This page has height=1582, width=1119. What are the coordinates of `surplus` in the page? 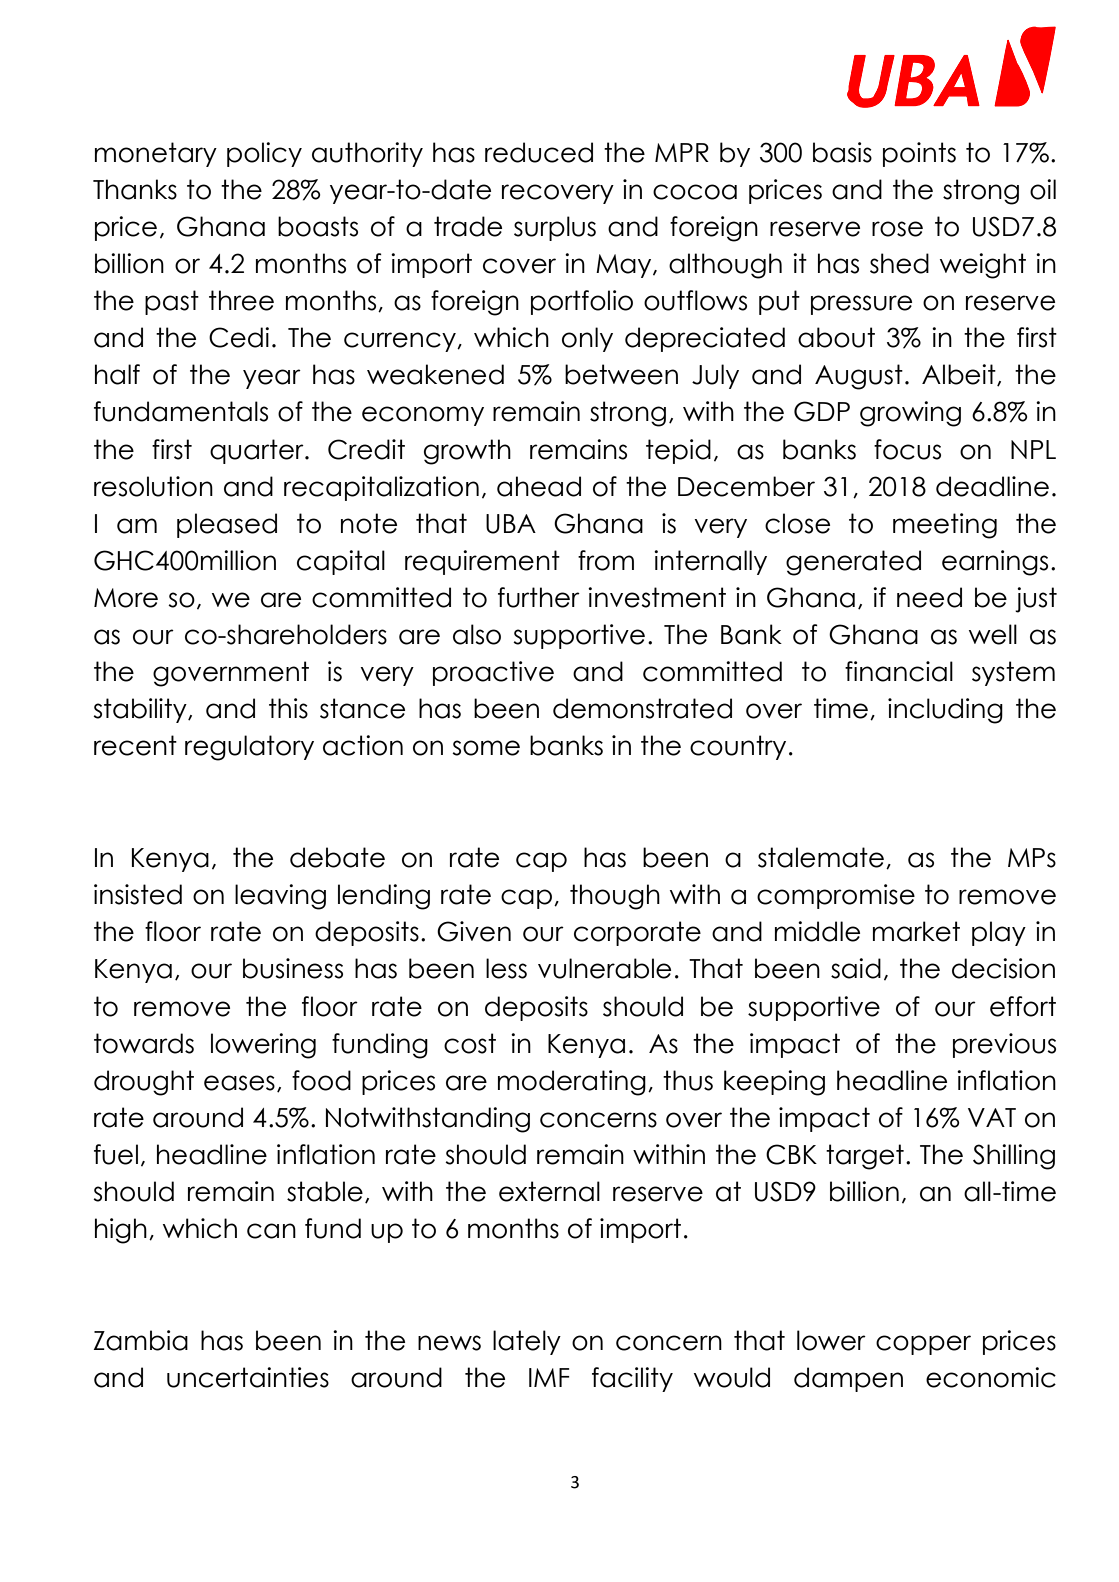 It's located at (555, 228).
